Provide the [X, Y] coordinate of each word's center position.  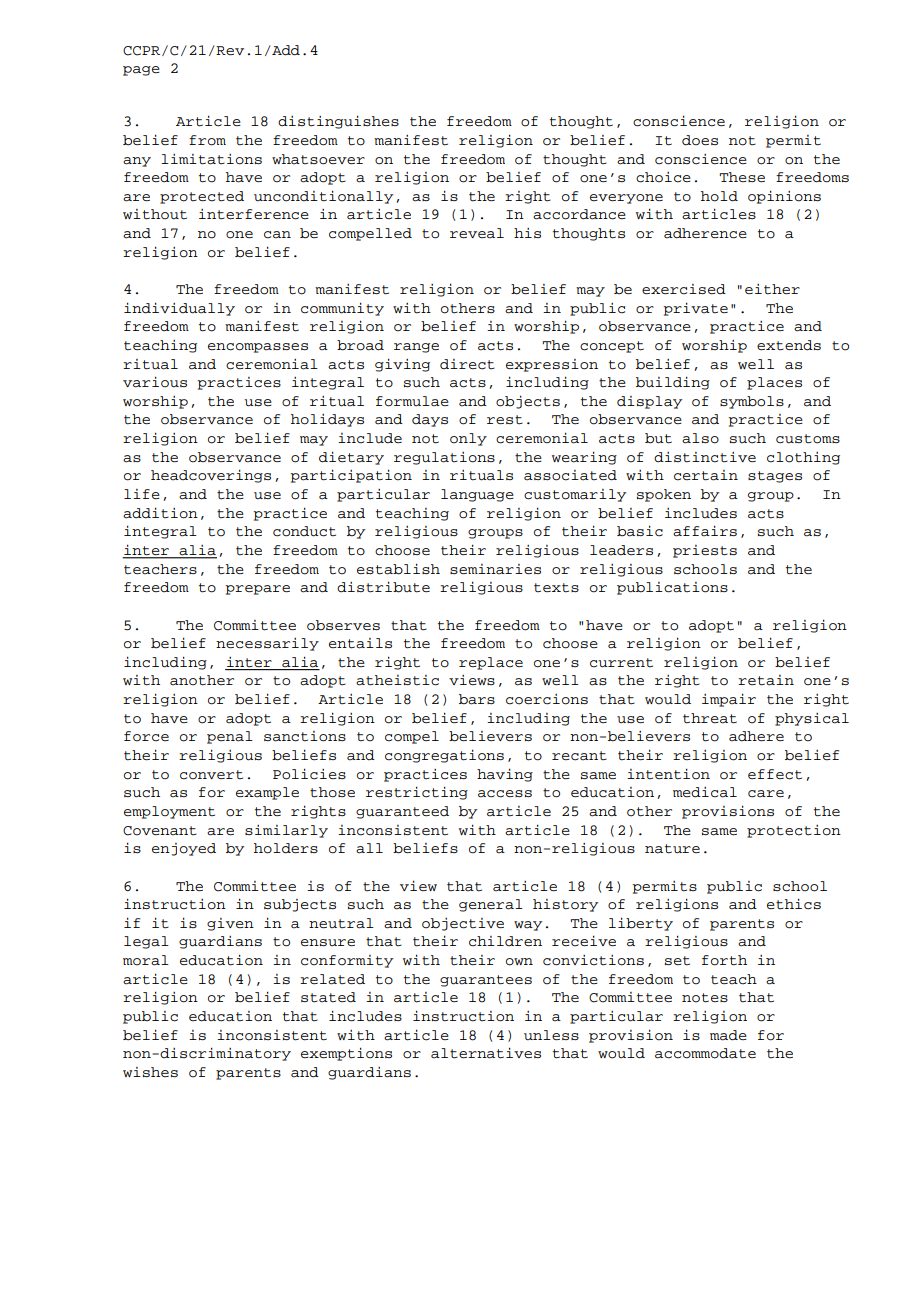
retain [766, 680]
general [491, 905]
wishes [150, 1072]
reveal [477, 233]
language [477, 495]
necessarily [267, 644]
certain [706, 475]
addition [160, 513]
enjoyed [184, 849]
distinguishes [338, 122]
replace [491, 663]
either [772, 289]
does [700, 140]
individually [179, 309]
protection [794, 831]
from [207, 140]
